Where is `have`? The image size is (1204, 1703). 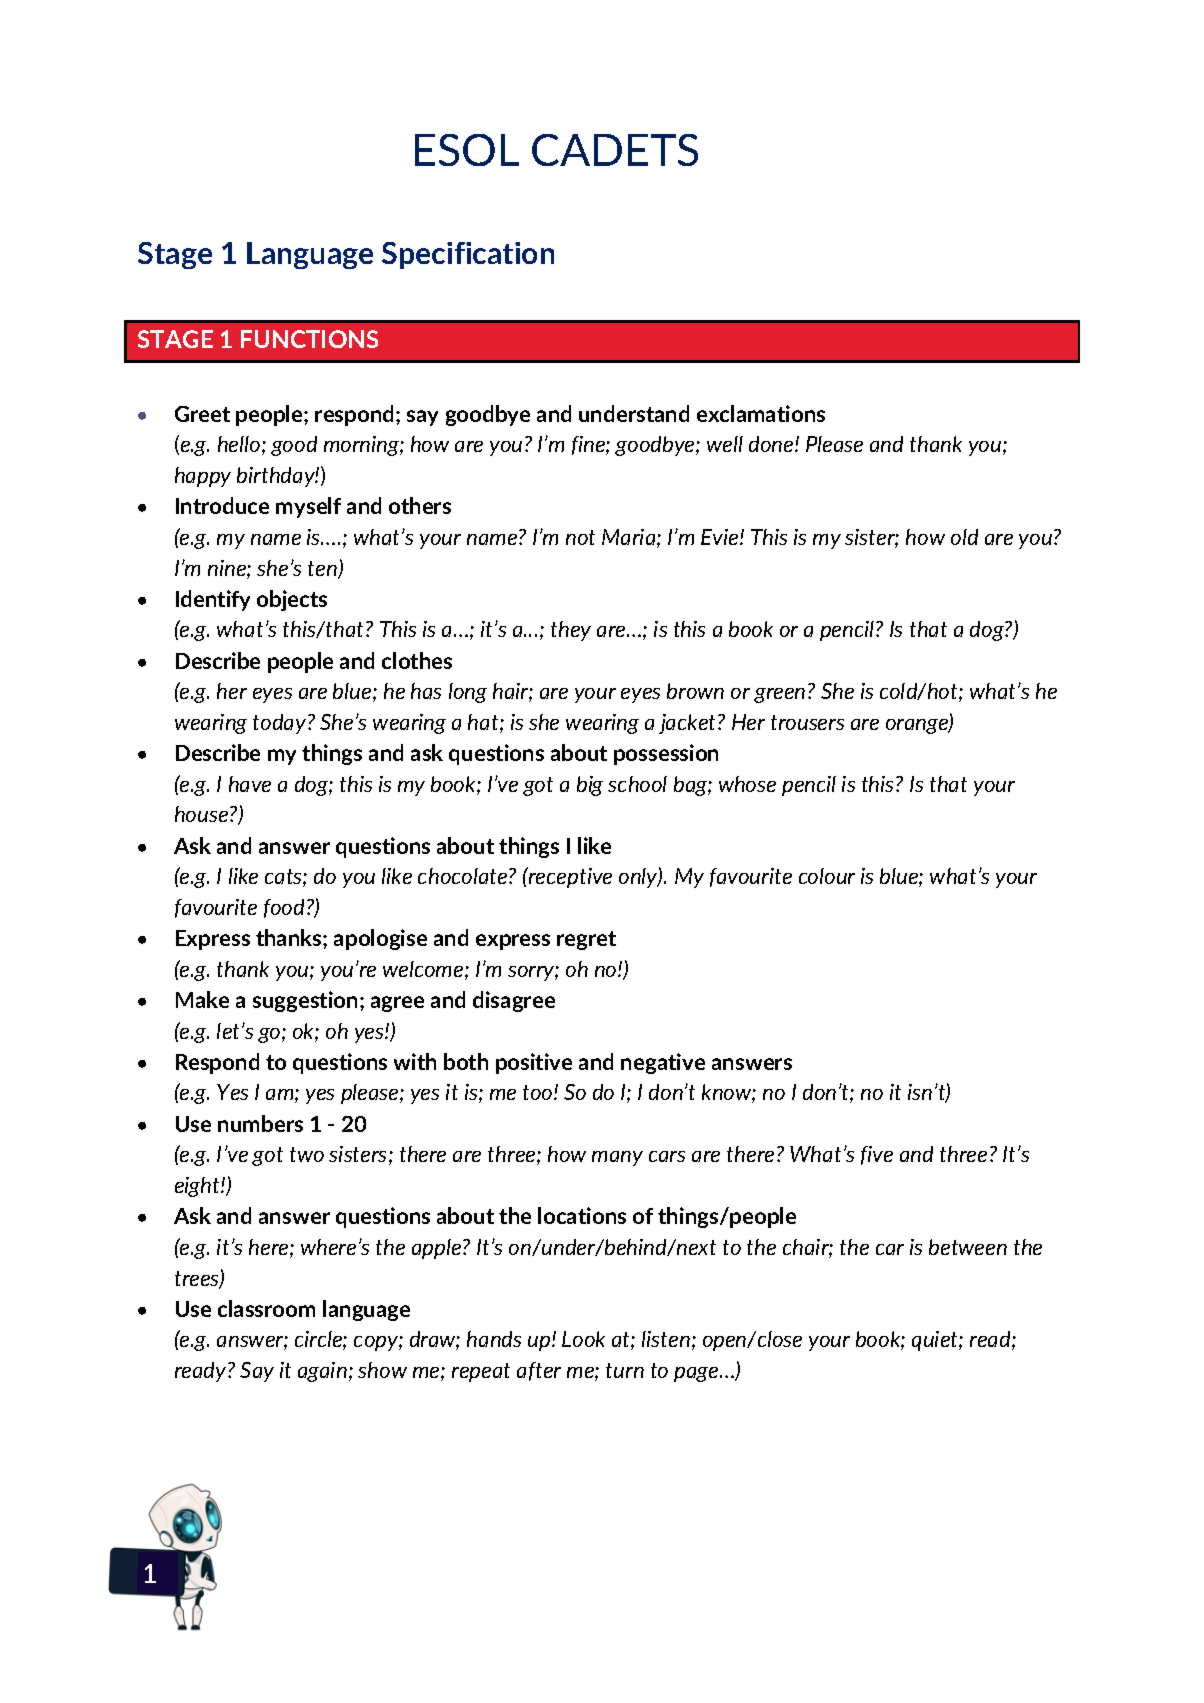
have is located at coordinates (250, 784).
